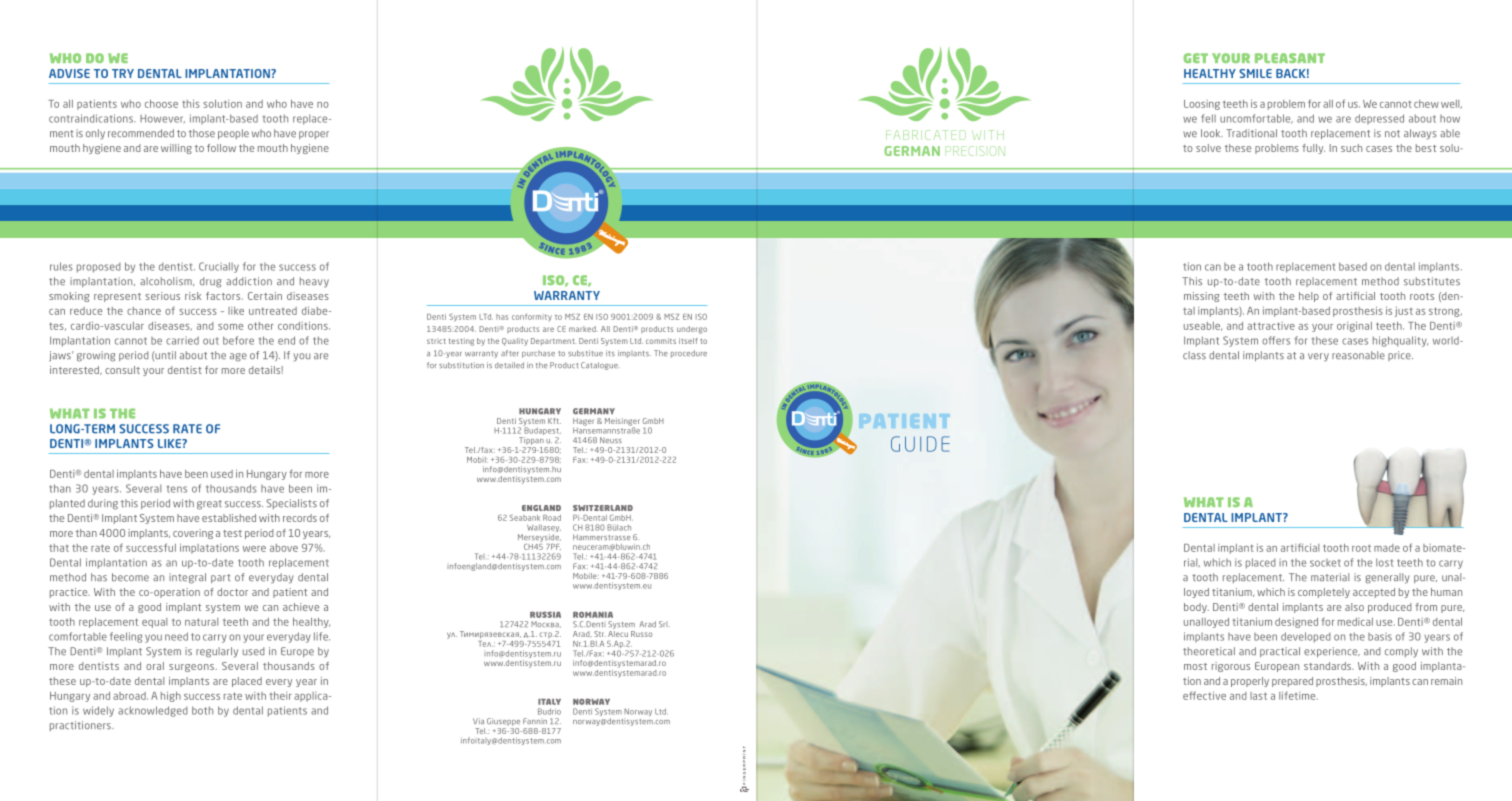  Describe the element at coordinates (1255, 73) in the document. I see `SMILE` at that location.
